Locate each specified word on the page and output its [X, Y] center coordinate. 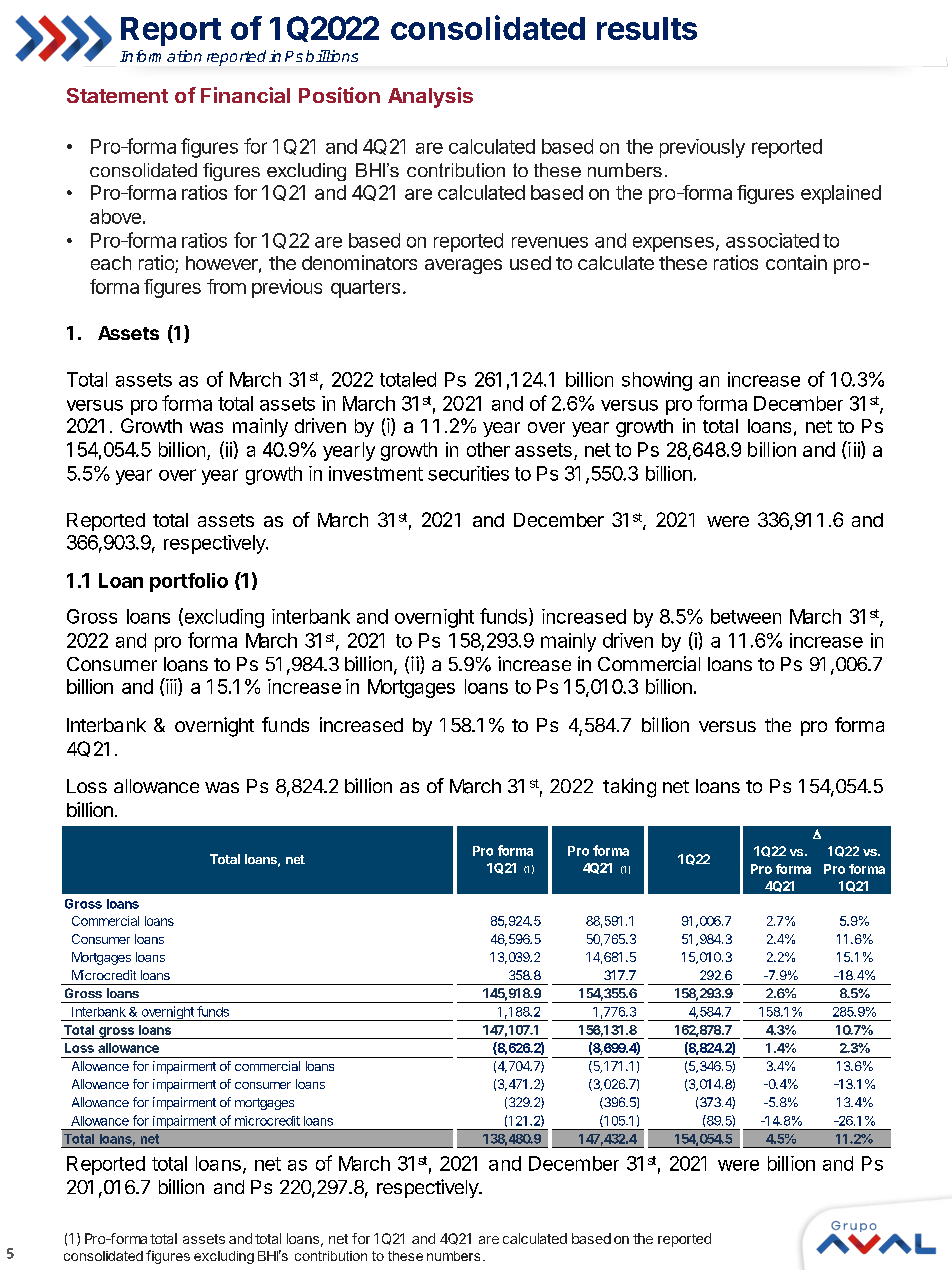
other [488, 449]
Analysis [430, 97]
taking [629, 788]
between [746, 616]
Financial [245, 95]
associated [772, 240]
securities [468, 473]
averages [463, 266]
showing [657, 381]
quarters [365, 289]
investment [376, 473]
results [647, 28]
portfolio [189, 582]
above [115, 216]
